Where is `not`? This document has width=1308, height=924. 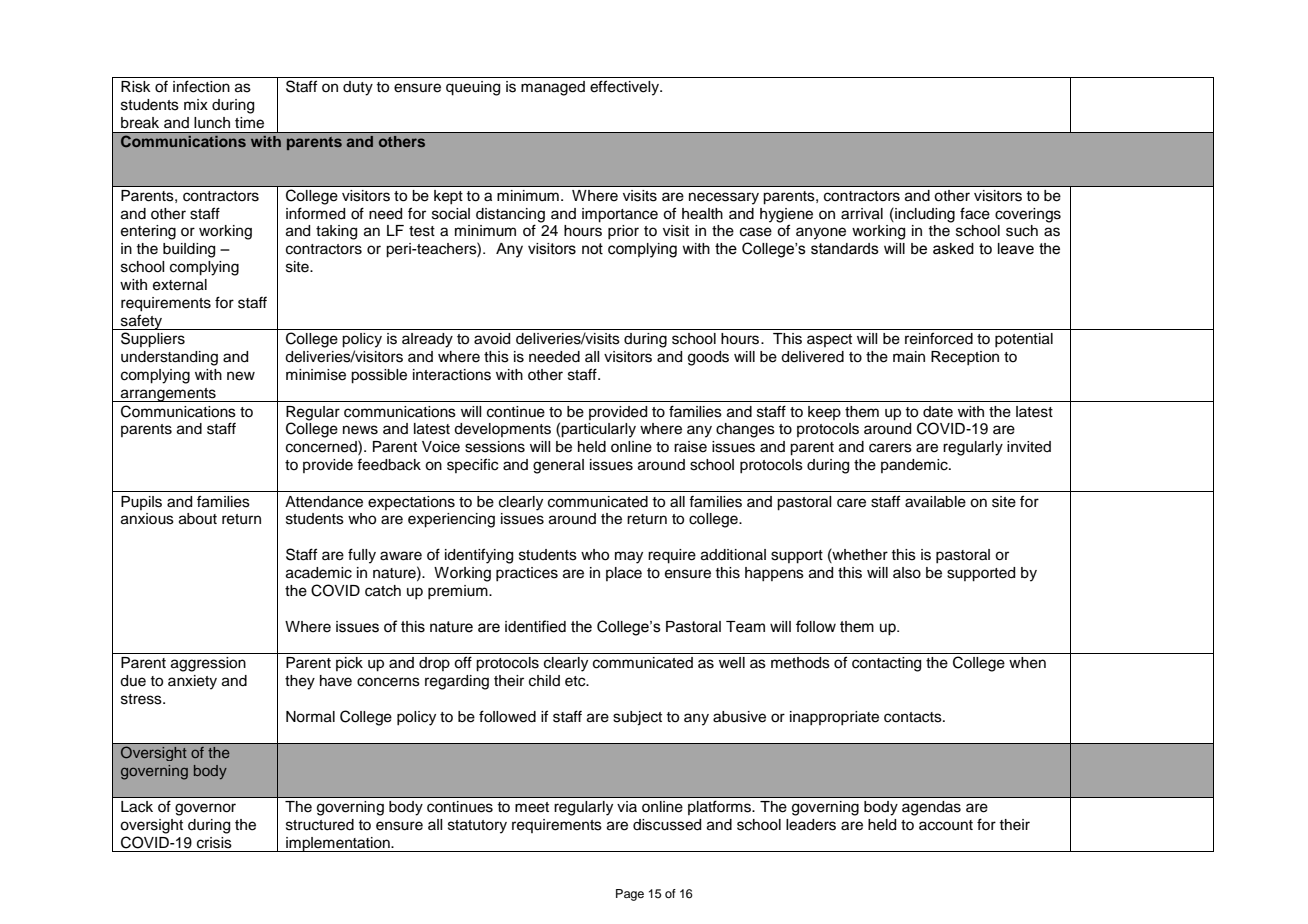 not is located at coordinates (592, 249).
